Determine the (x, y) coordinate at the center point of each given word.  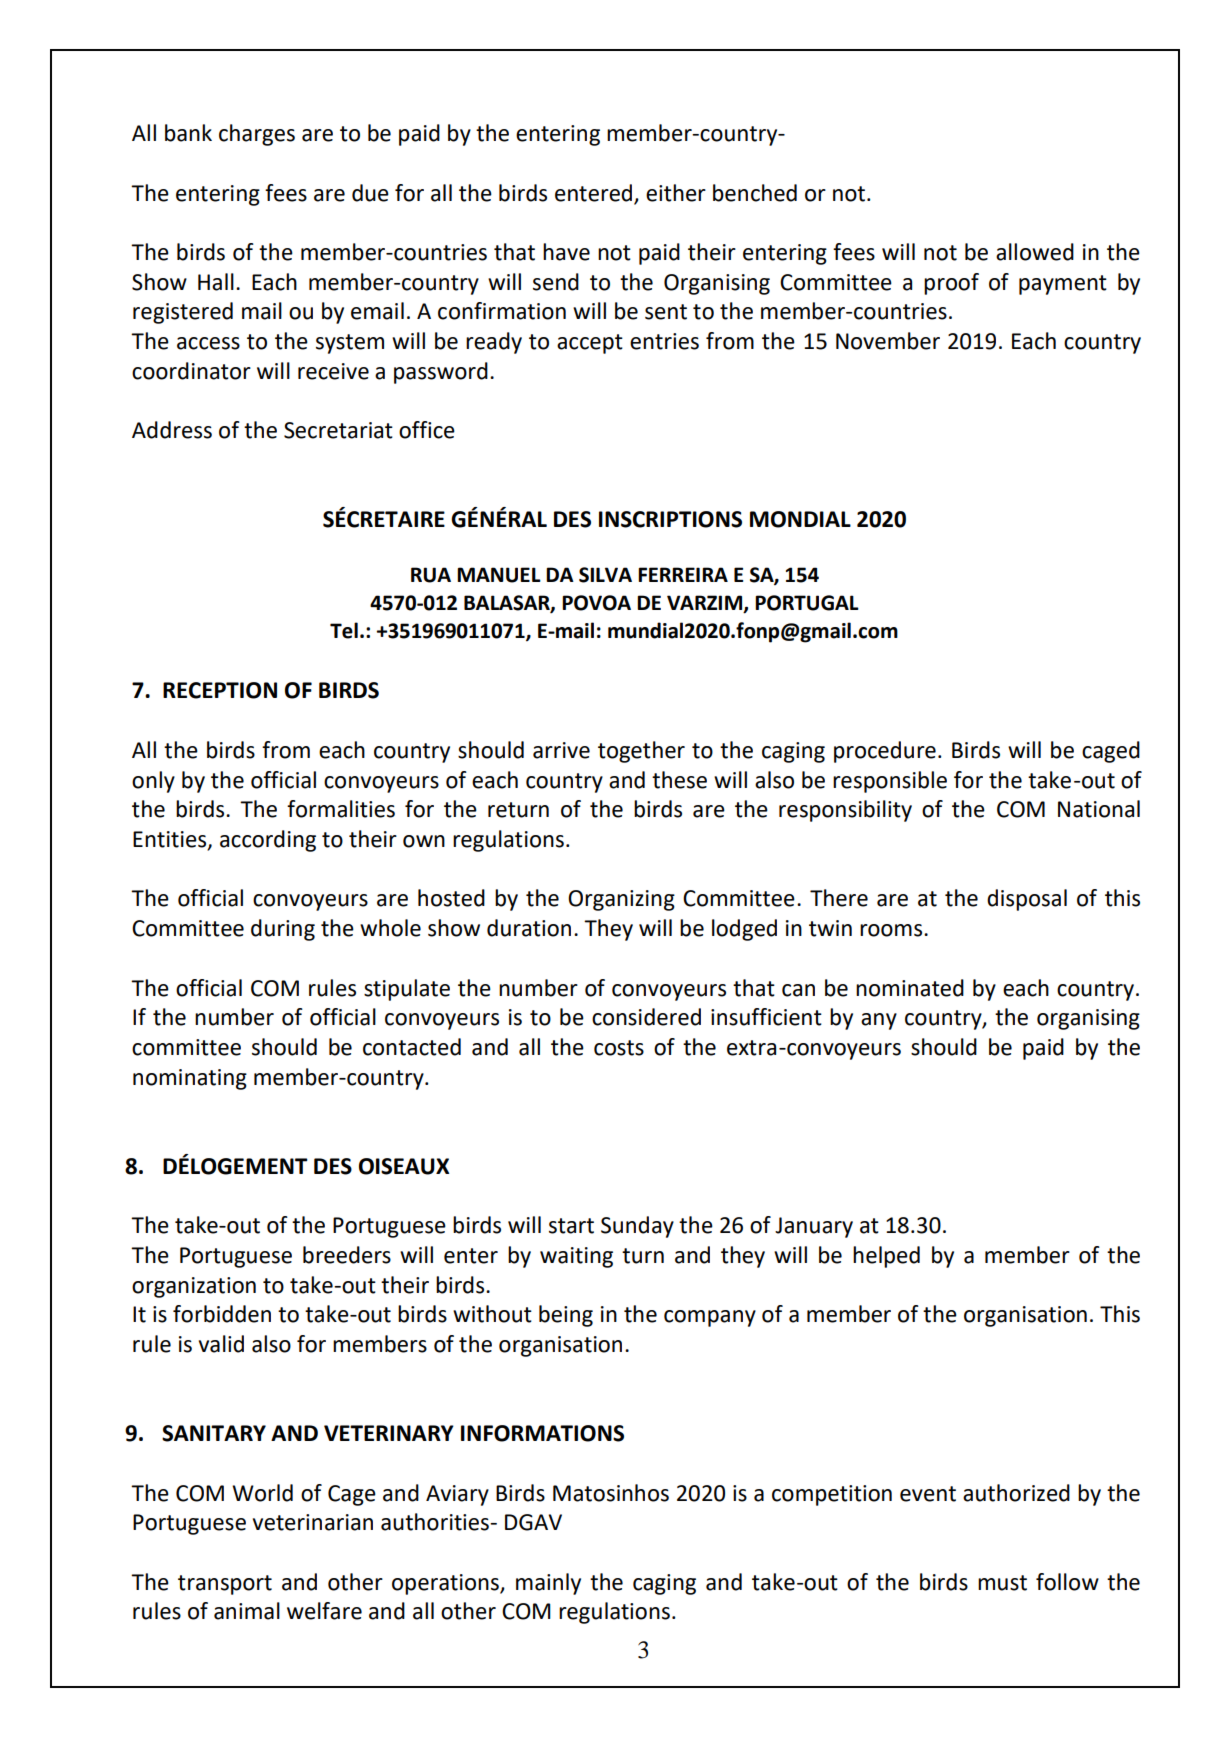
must (1002, 1583)
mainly (548, 1584)
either (676, 193)
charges (257, 135)
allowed (1035, 252)
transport (225, 1585)
